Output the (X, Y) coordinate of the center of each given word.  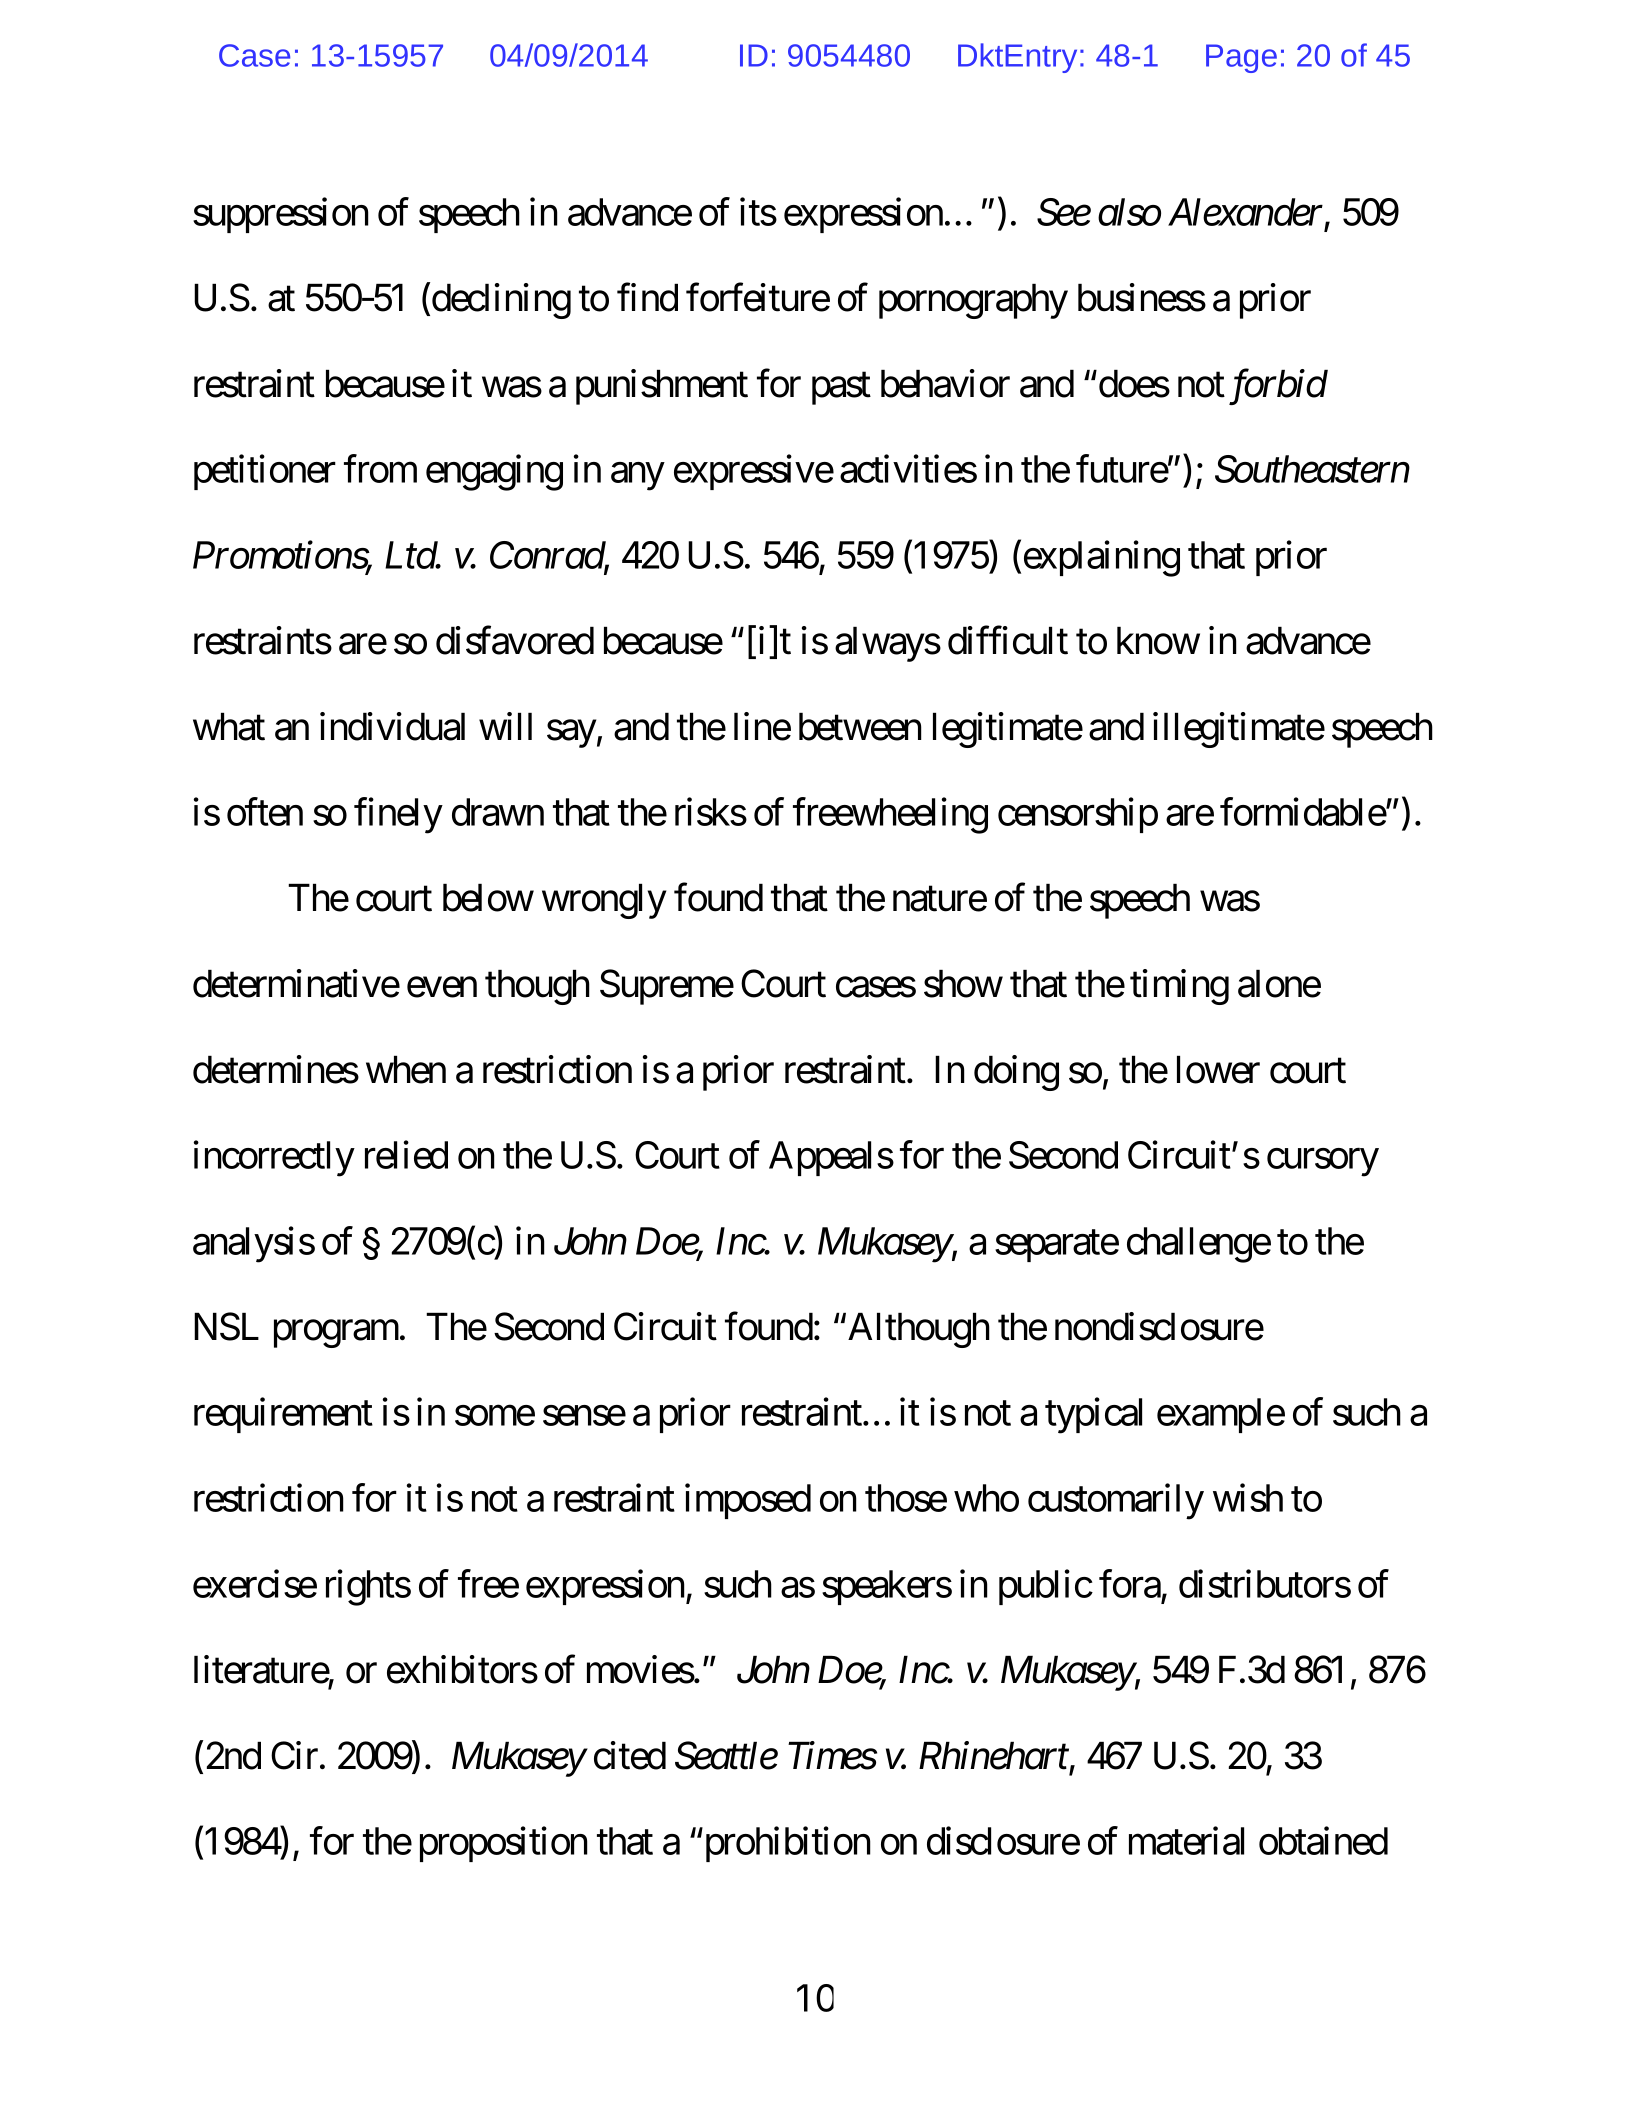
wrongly (604, 901)
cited (630, 1755)
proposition (504, 1844)
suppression (281, 215)
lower (1218, 1069)
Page (1241, 58)
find (647, 297)
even (442, 988)
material (1186, 1841)
